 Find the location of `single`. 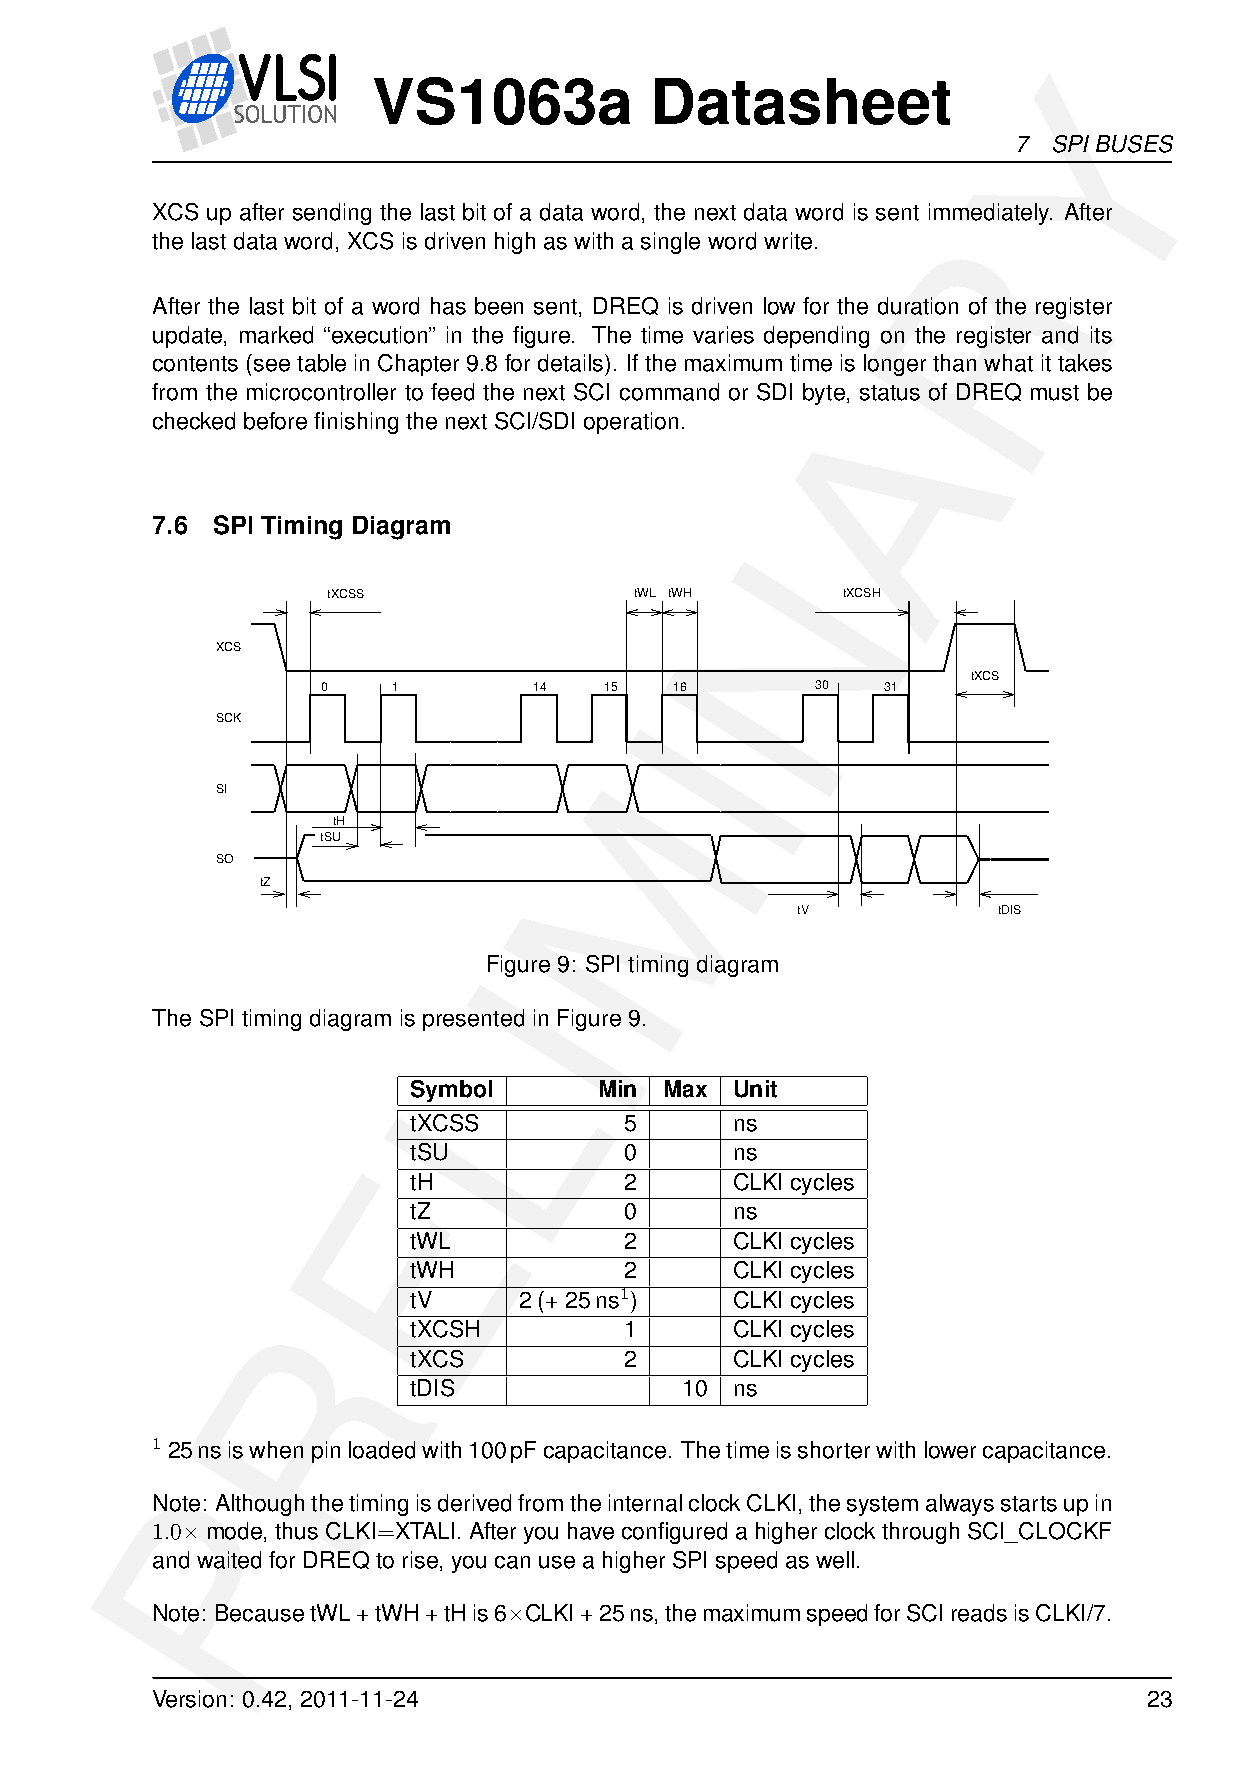

single is located at coordinates (670, 243).
